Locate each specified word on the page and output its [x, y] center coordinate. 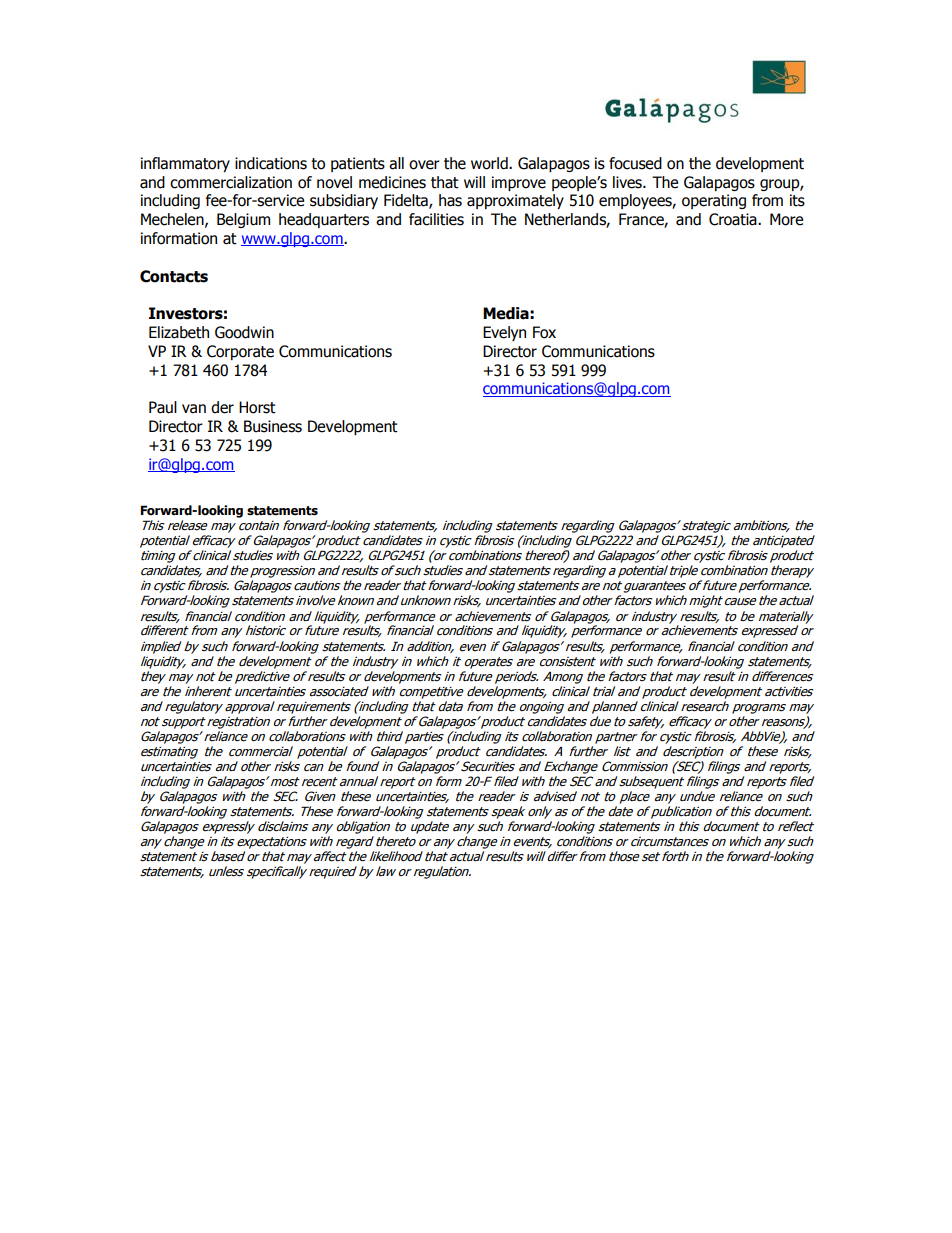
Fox [544, 332]
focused [635, 163]
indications [271, 163]
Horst [257, 407]
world [490, 163]
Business [273, 426]
